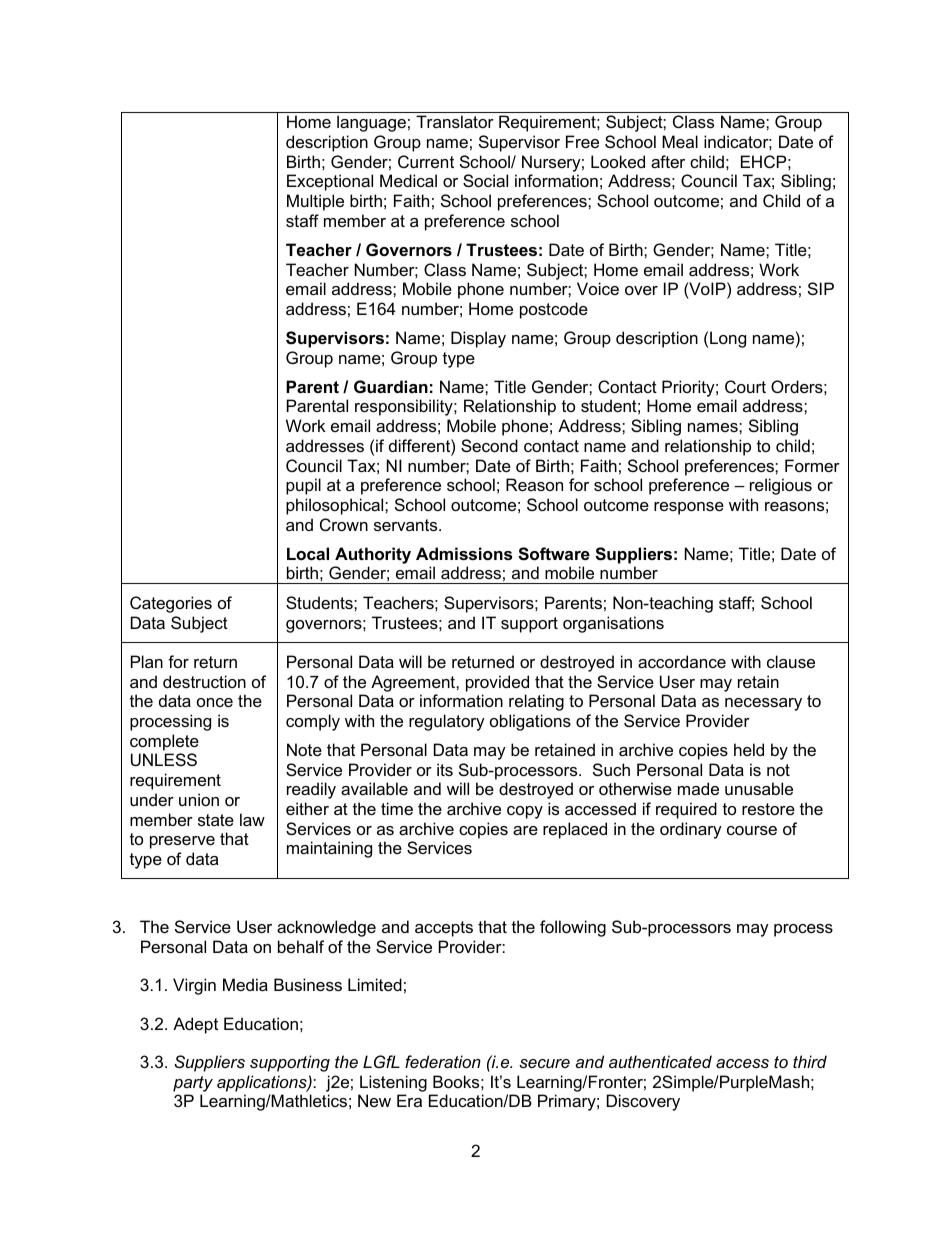  I want to click on Categories, so click(171, 604).
